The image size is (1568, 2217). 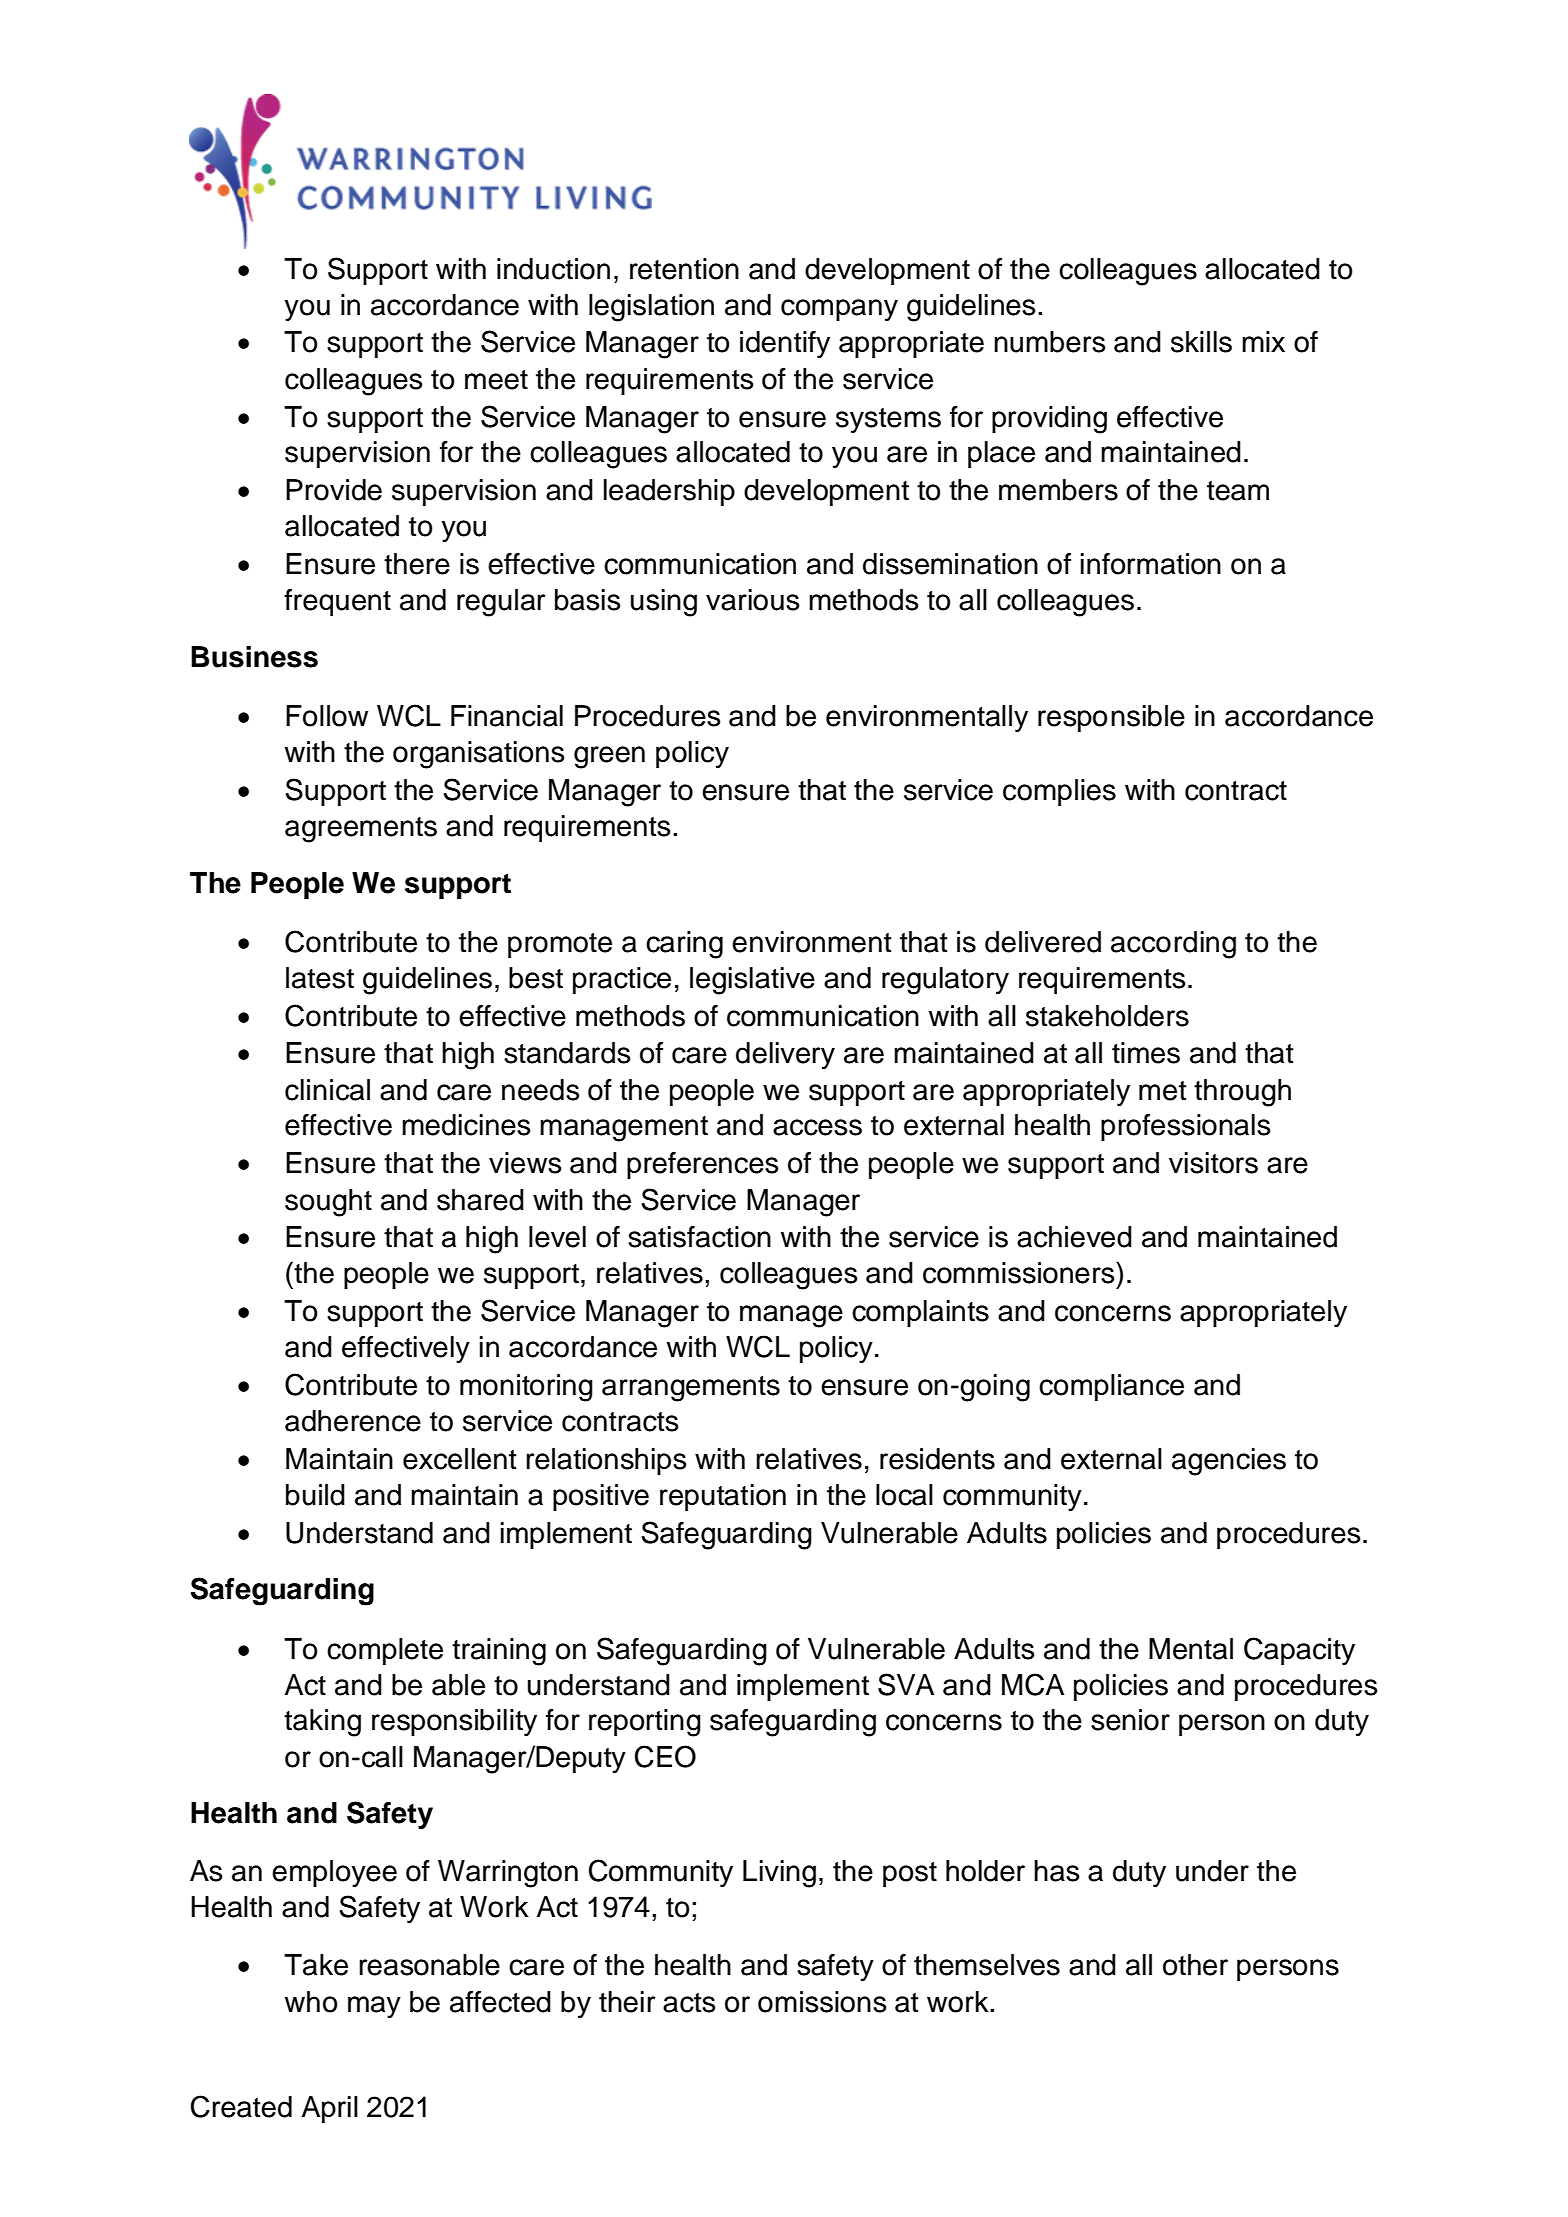 What do you see at coordinates (753, 600) in the document?
I see `various` at bounding box center [753, 600].
